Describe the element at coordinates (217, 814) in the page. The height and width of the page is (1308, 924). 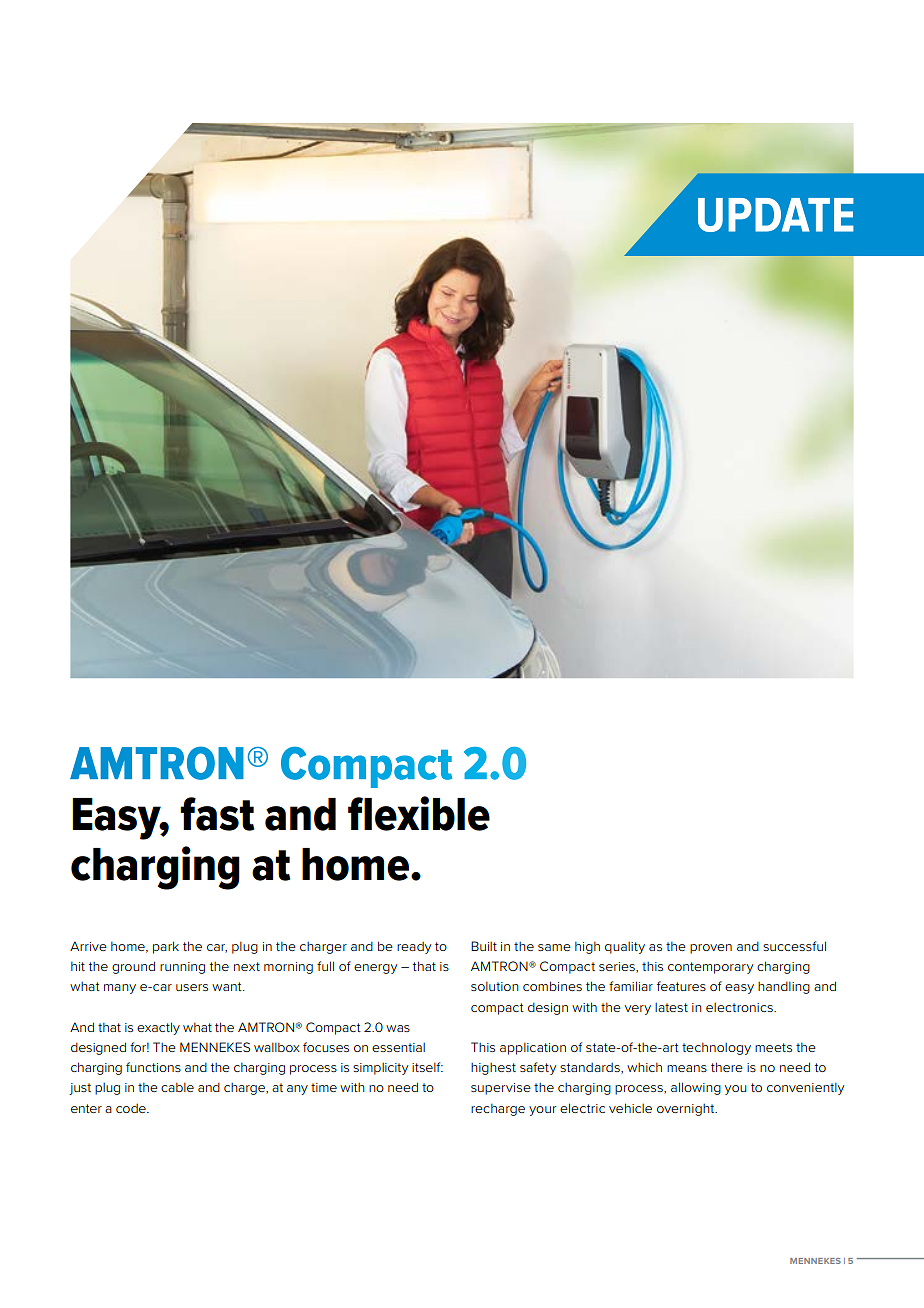
I see `fast` at that location.
